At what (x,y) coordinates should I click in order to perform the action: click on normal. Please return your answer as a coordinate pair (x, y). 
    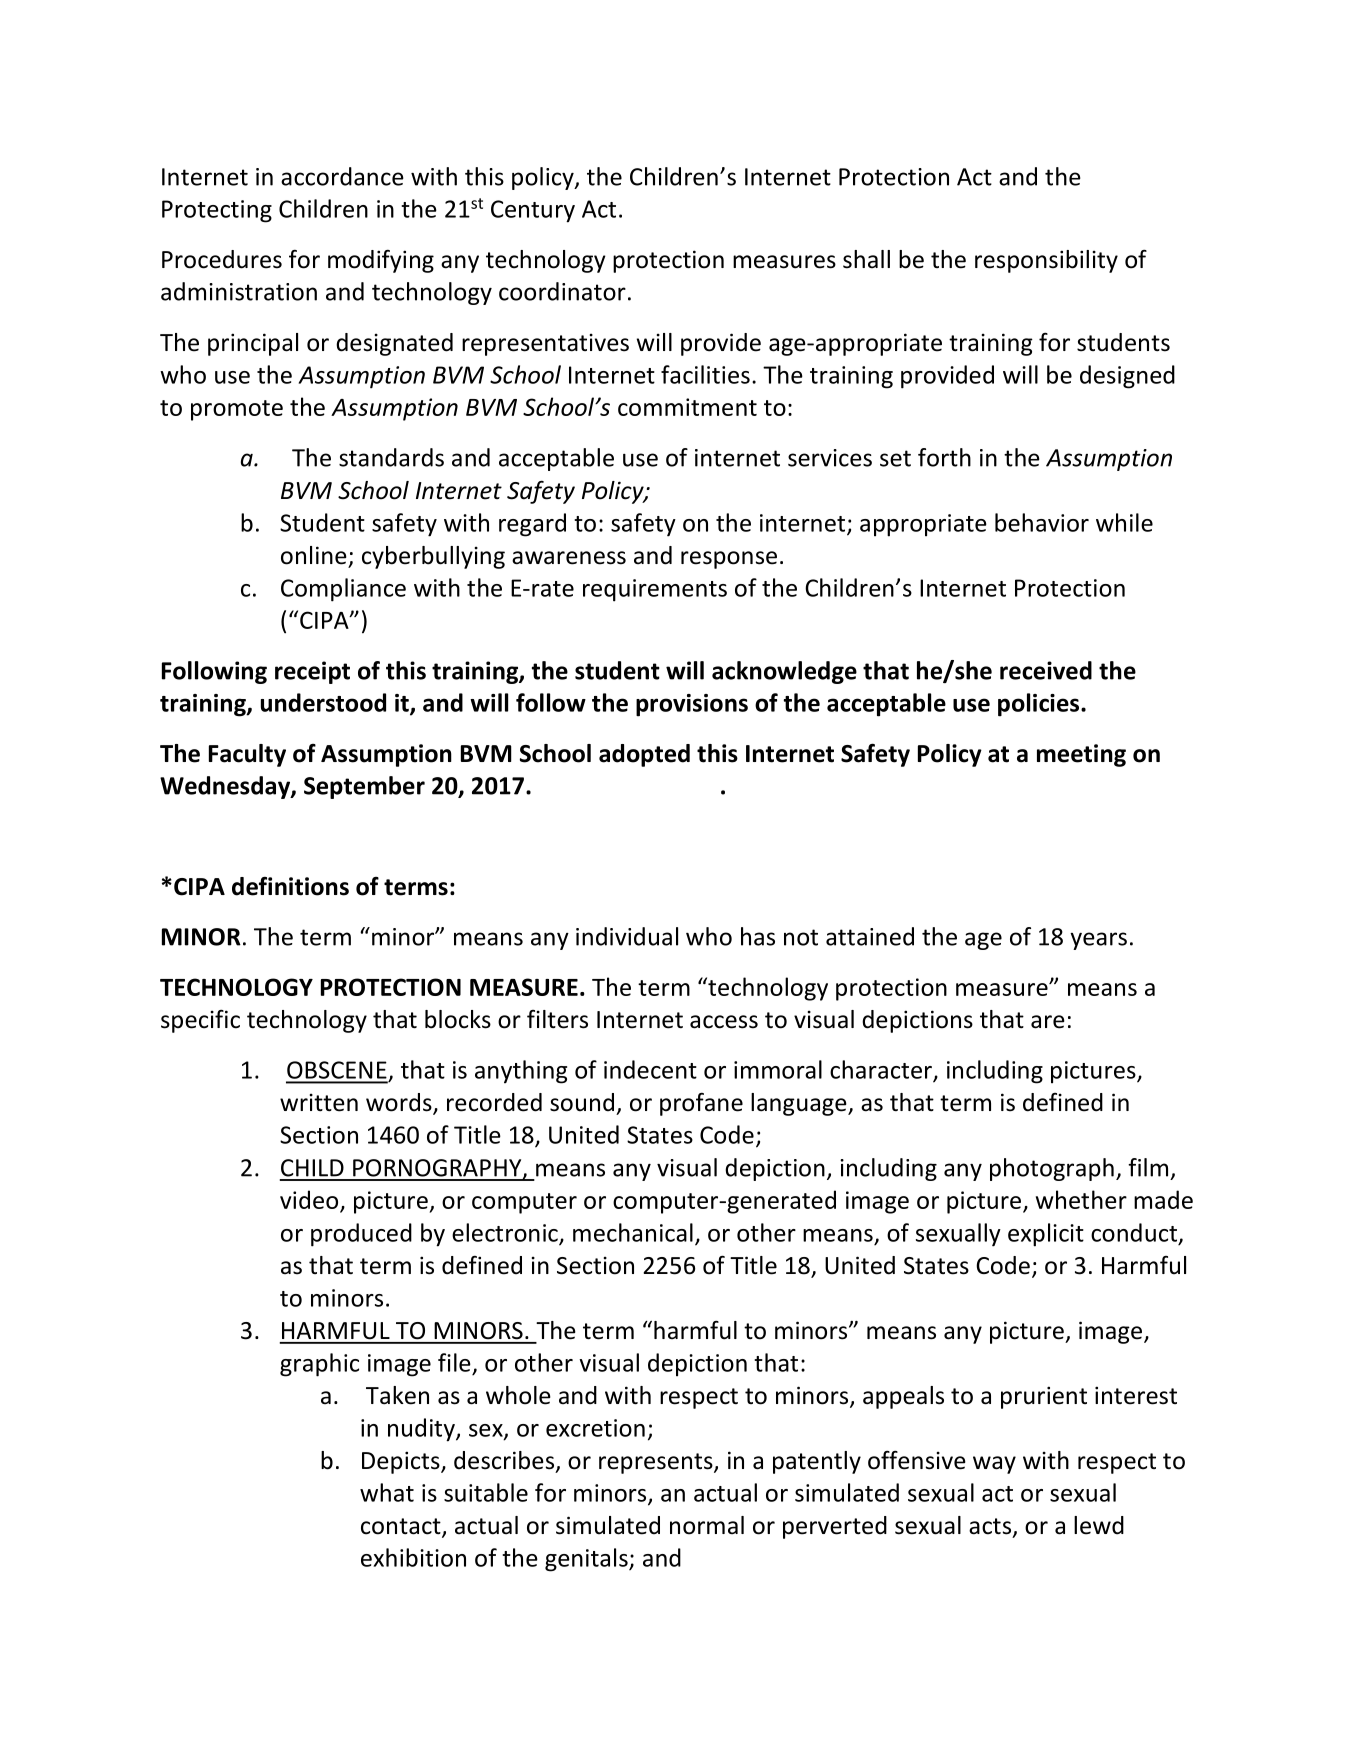
    Looking at the image, I should click on (707, 1525).
